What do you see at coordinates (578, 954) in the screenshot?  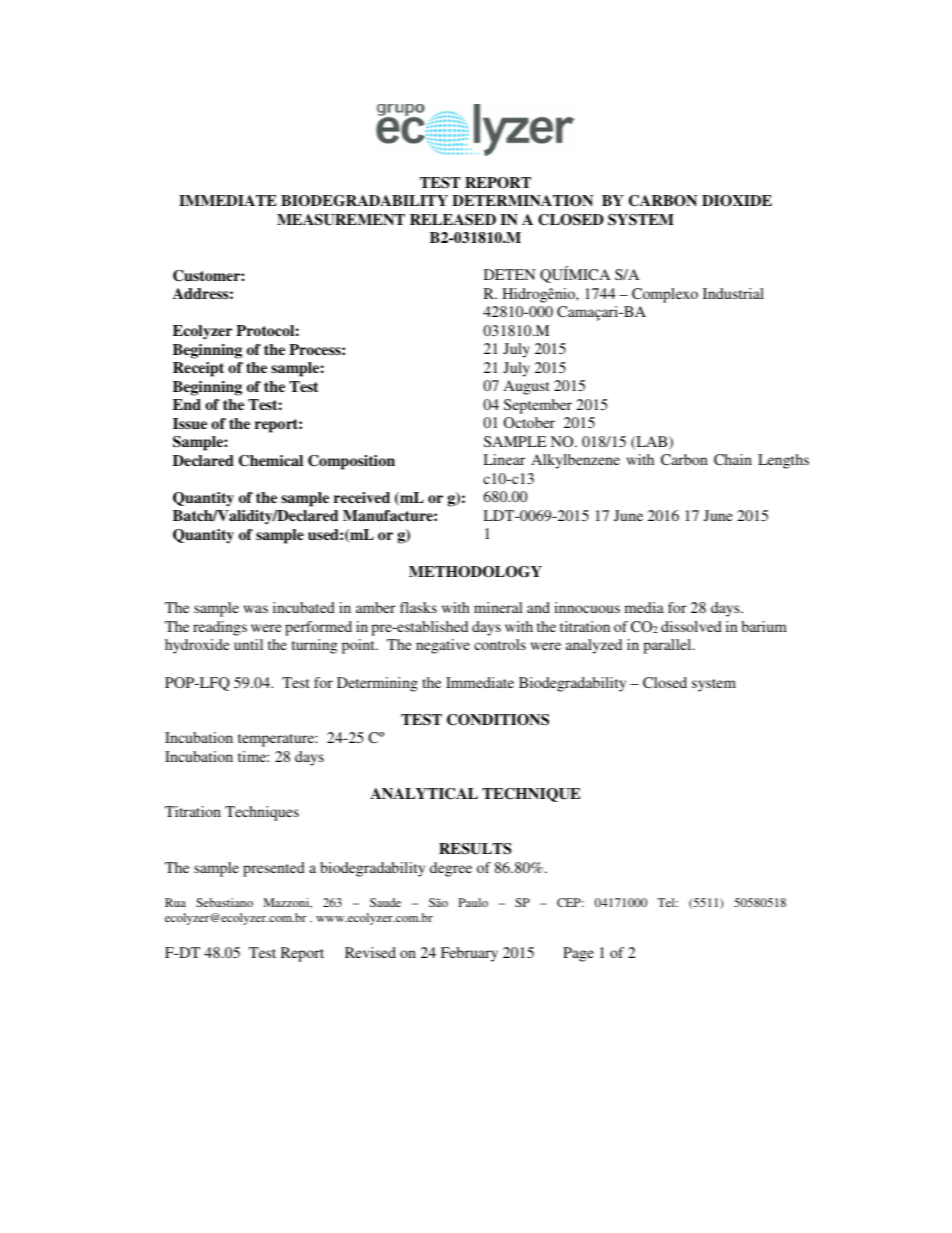 I see `Page` at bounding box center [578, 954].
